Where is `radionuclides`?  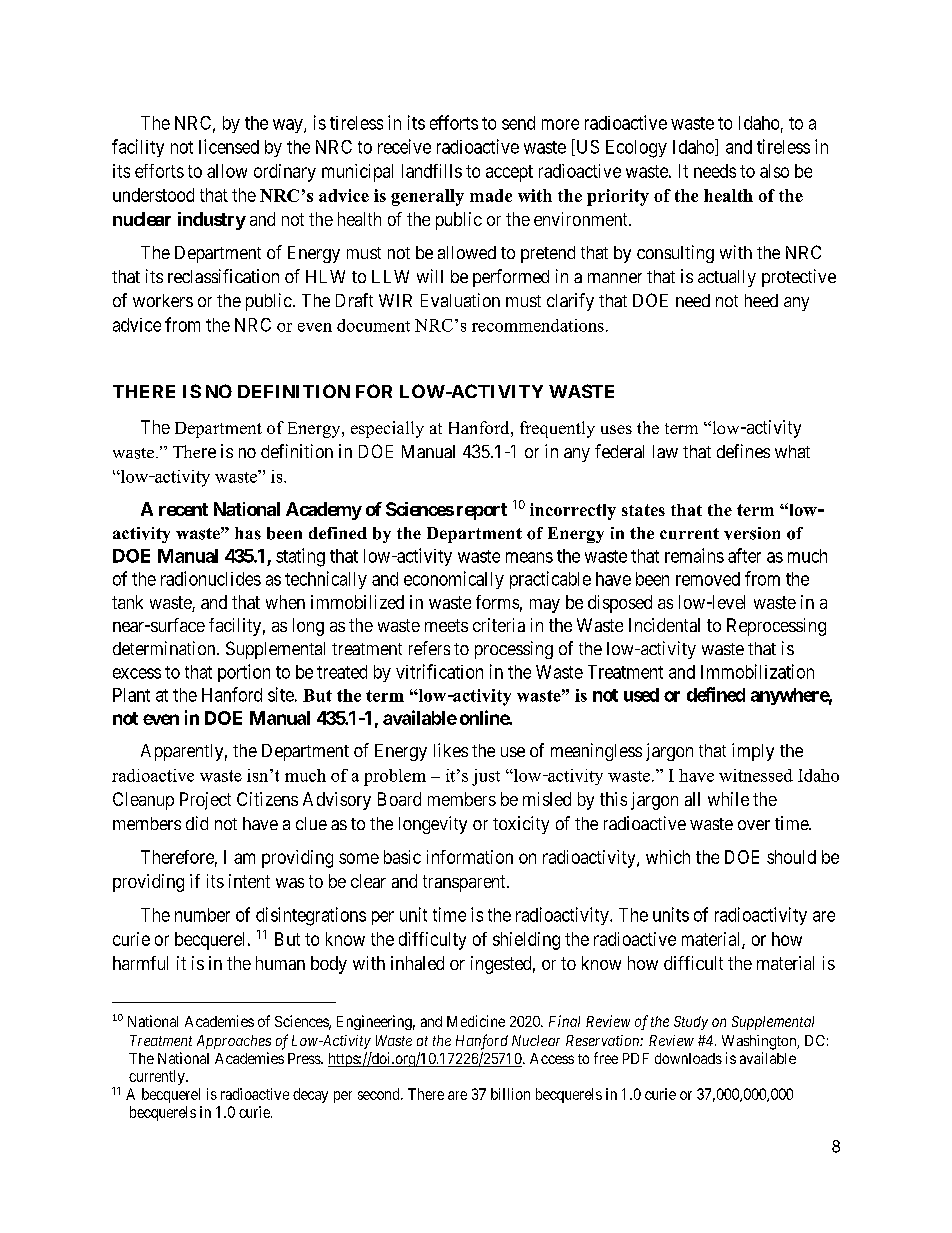 radionuclides is located at coordinates (211, 578).
